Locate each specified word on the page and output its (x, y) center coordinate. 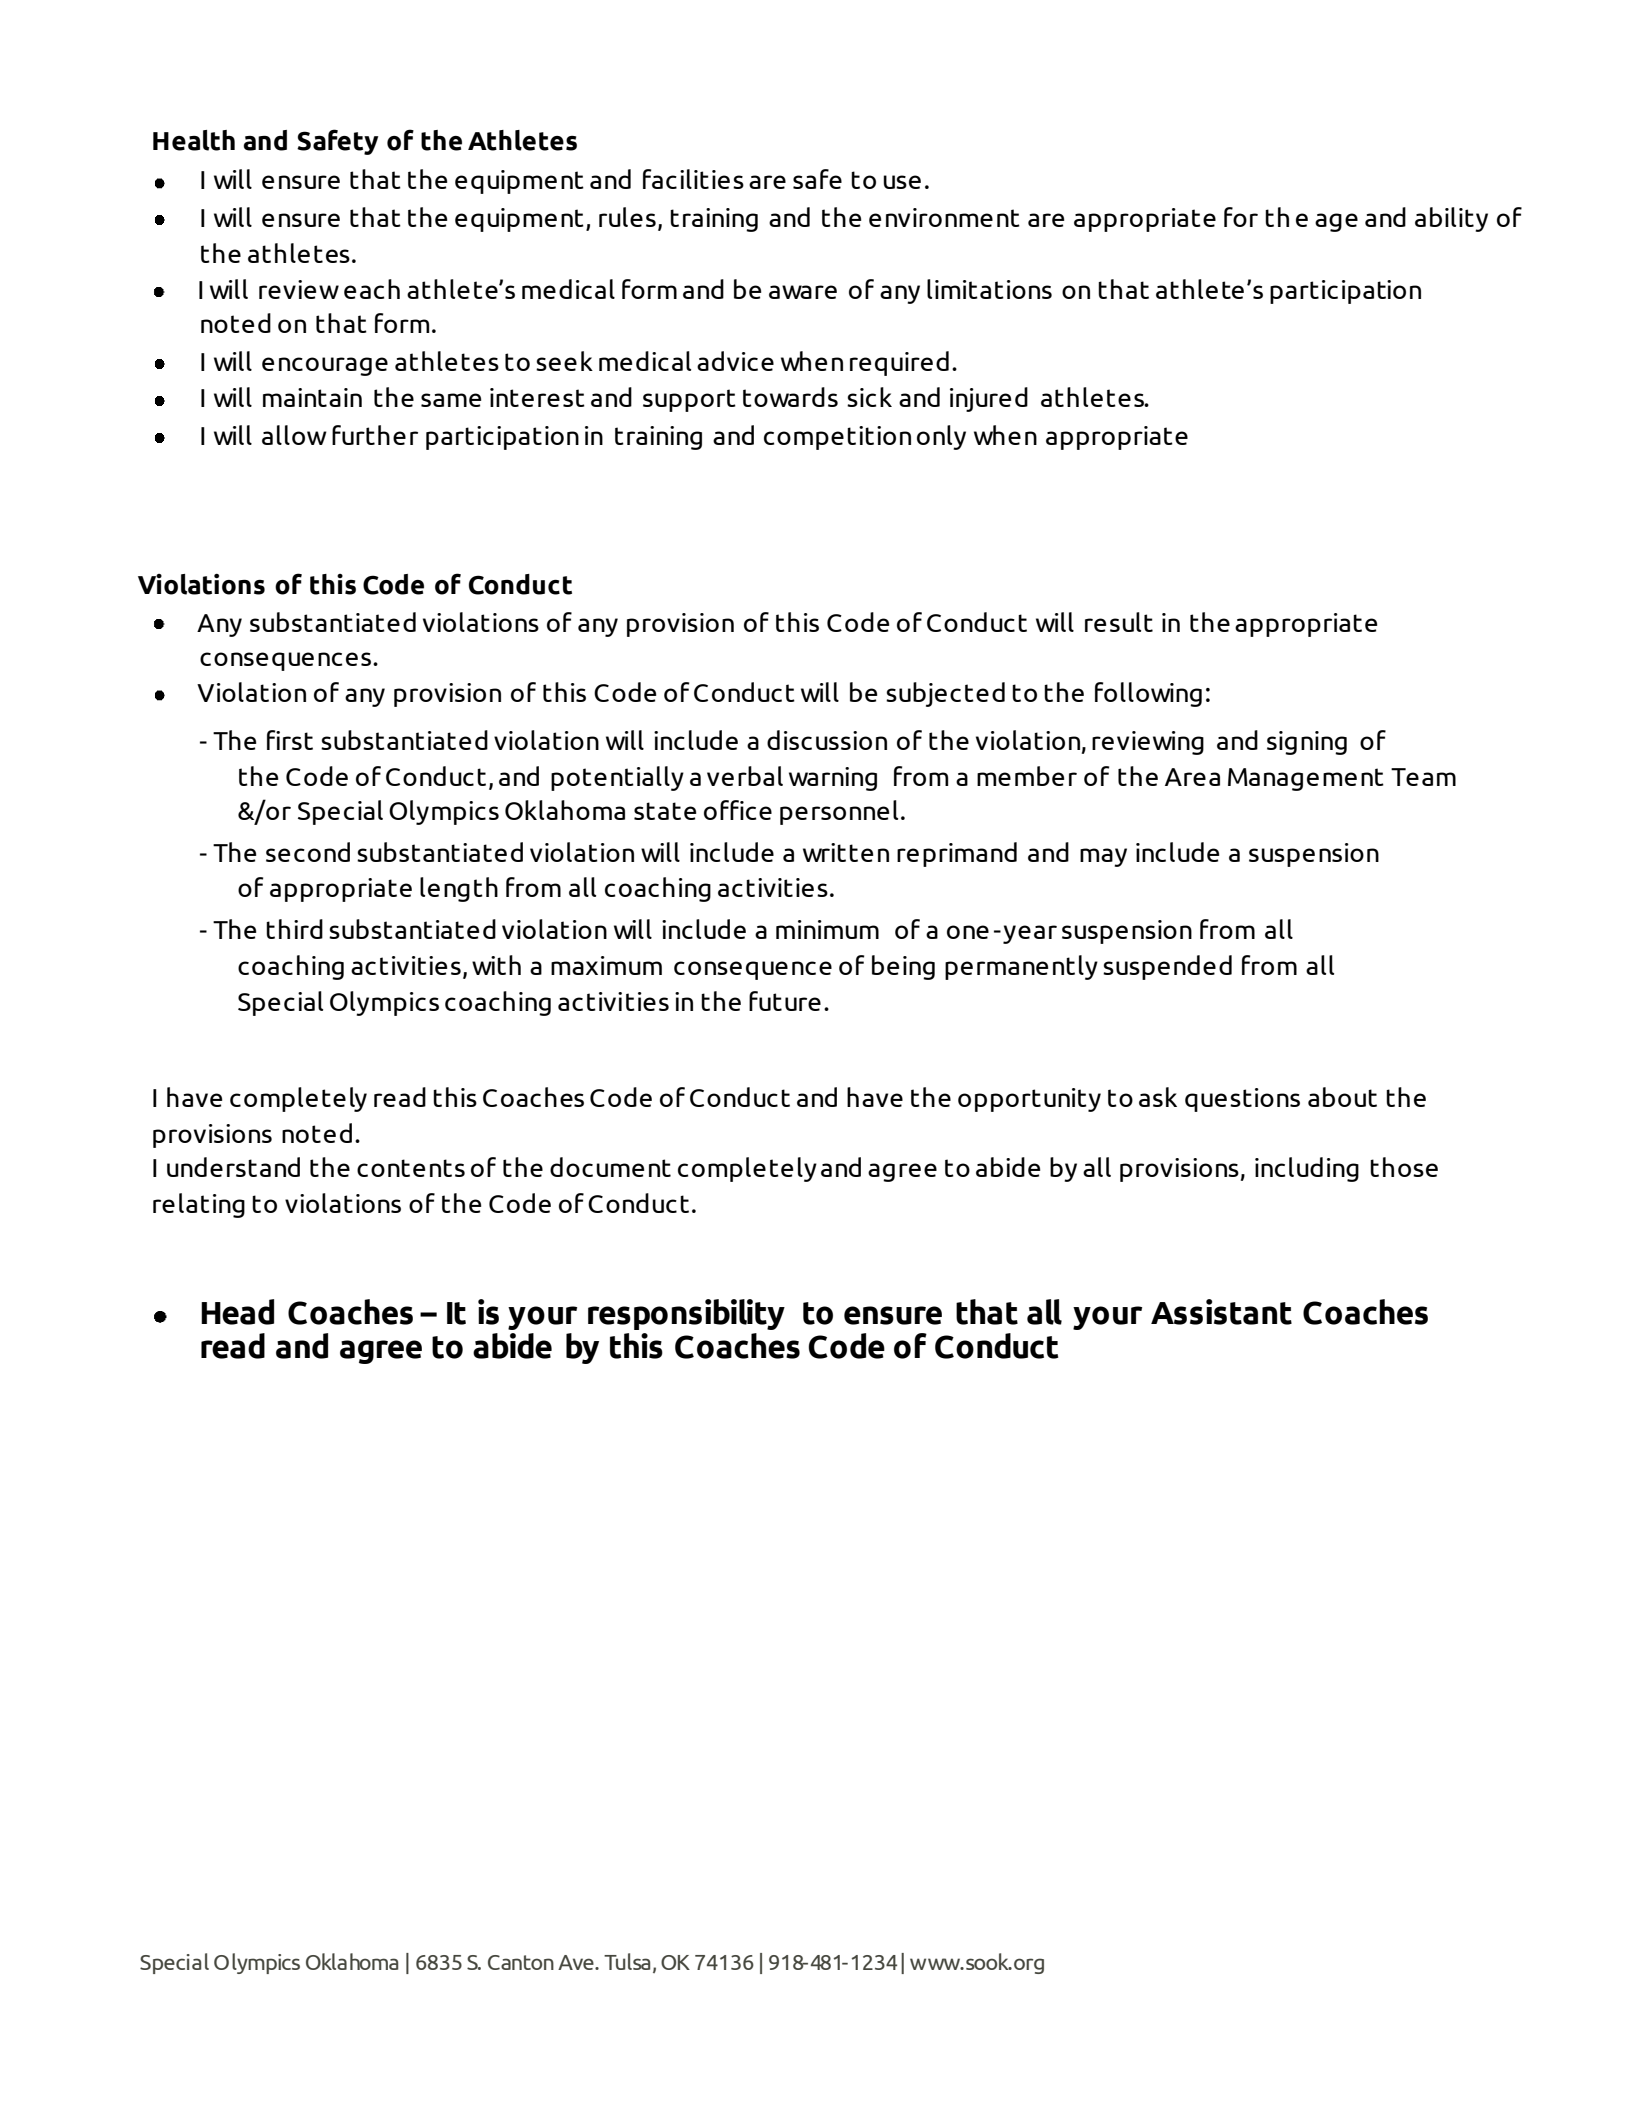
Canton (521, 1962)
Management (1306, 779)
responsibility (686, 1314)
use (902, 182)
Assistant (1221, 1312)
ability (1451, 219)
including (1307, 1169)
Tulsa (627, 1961)
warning (833, 779)
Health (194, 140)
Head (237, 1312)
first (290, 740)
